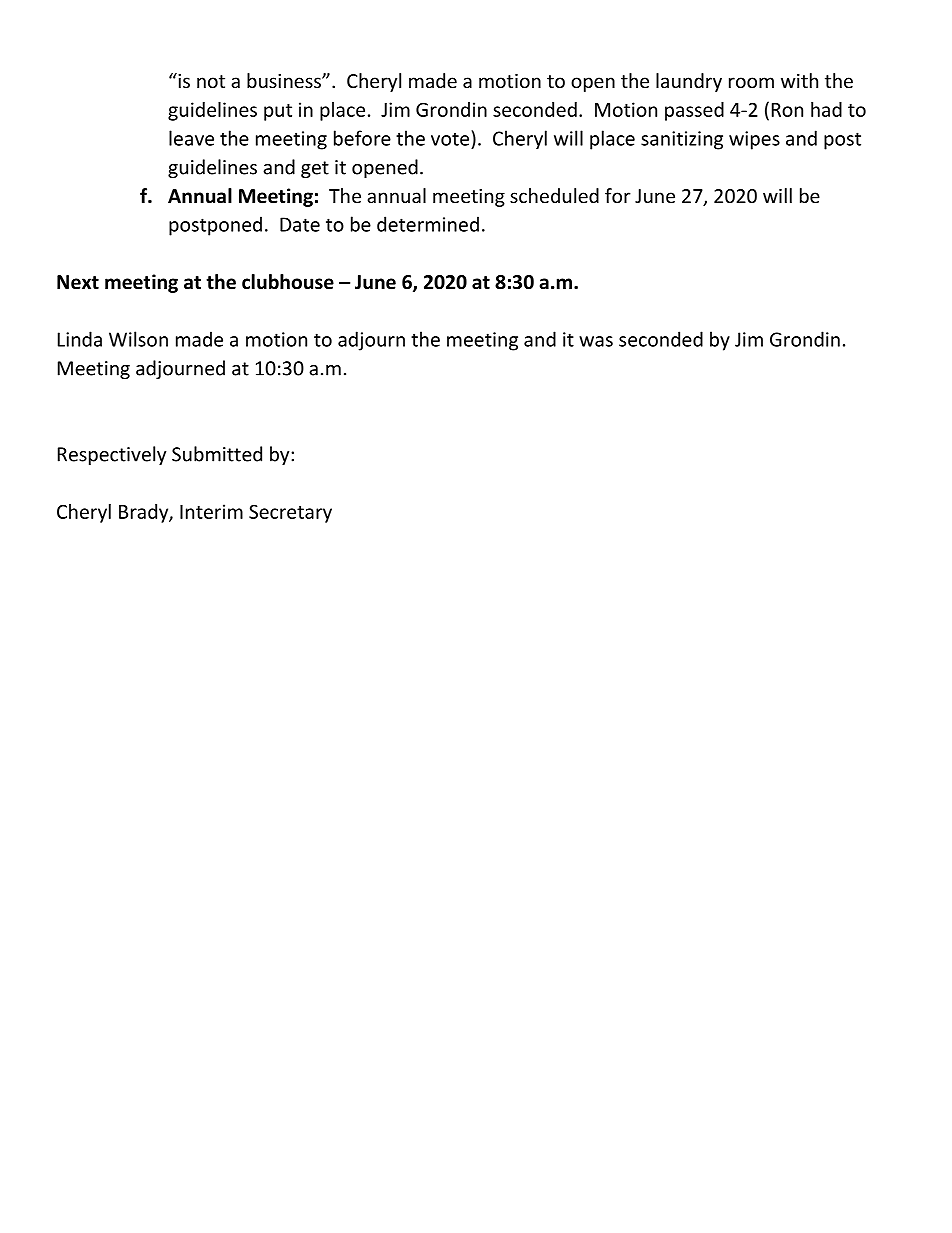 This document has height=1233, width=952. Describe the element at coordinates (217, 454) in the document. I see `Submitted` at that location.
